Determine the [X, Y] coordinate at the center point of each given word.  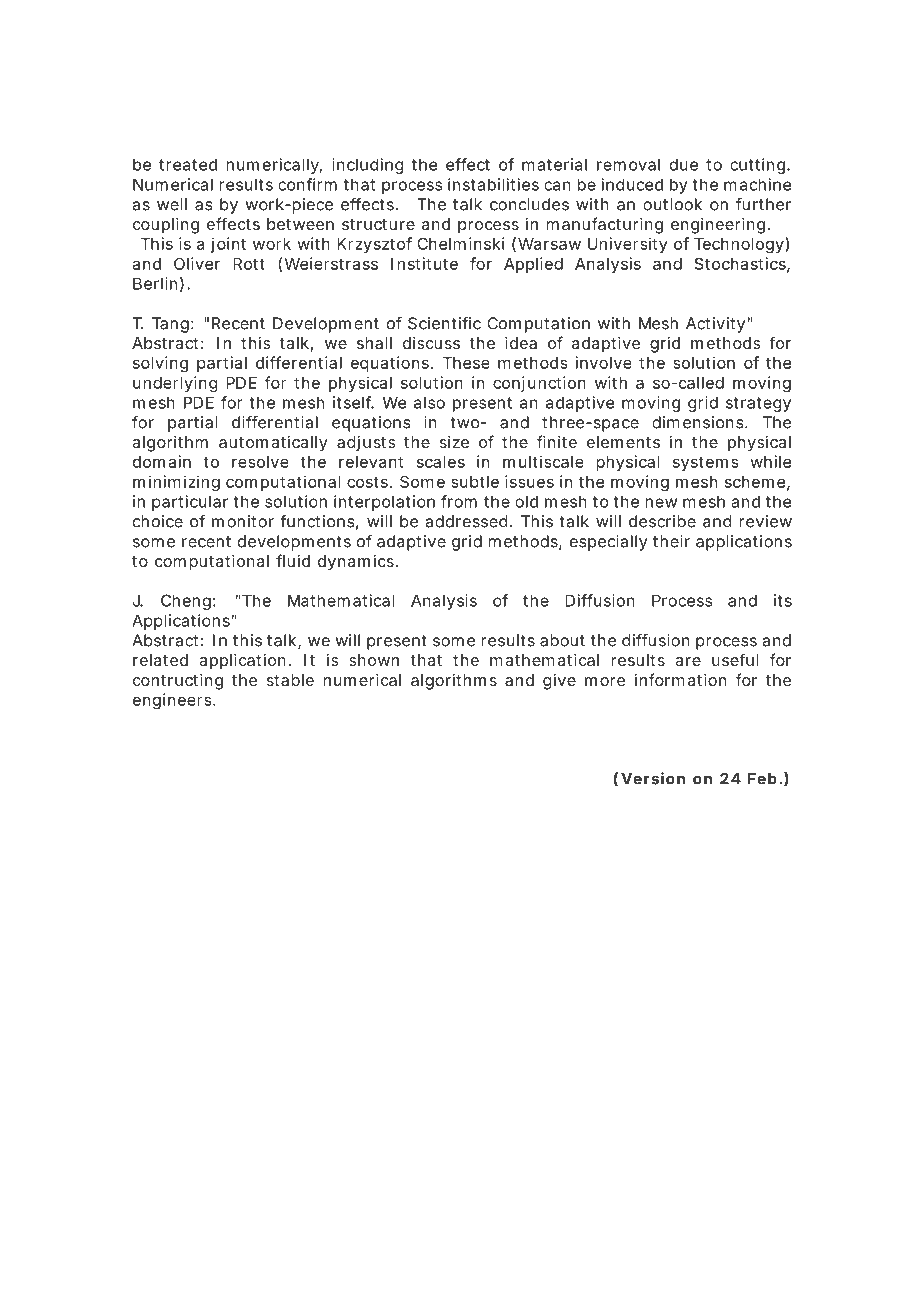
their [671, 541]
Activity [715, 325]
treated [188, 164]
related [160, 660]
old [526, 501]
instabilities [493, 184]
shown [374, 660]
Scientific [444, 323]
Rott [249, 264]
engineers [172, 701]
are [688, 661]
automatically [273, 444]
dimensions [698, 422]
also [429, 402]
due [684, 164]
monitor [243, 521]
